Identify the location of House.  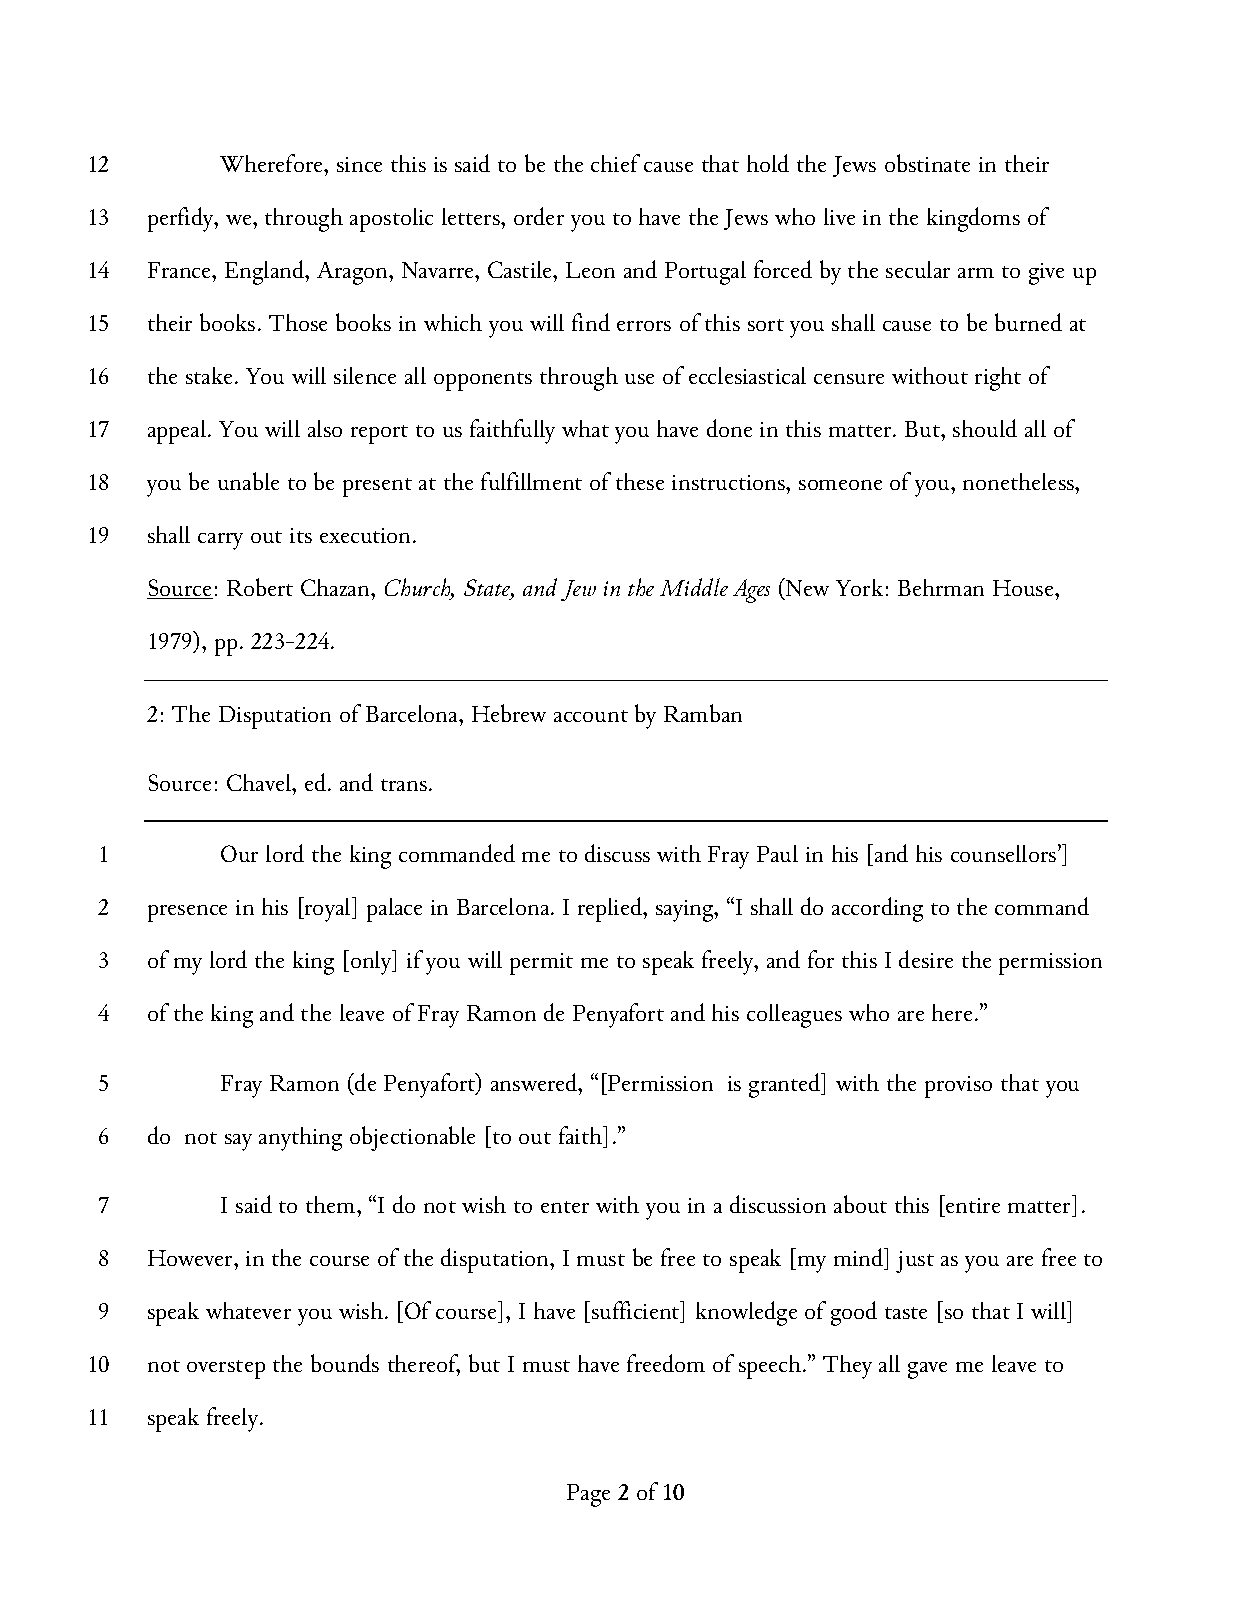
(1024, 588).
